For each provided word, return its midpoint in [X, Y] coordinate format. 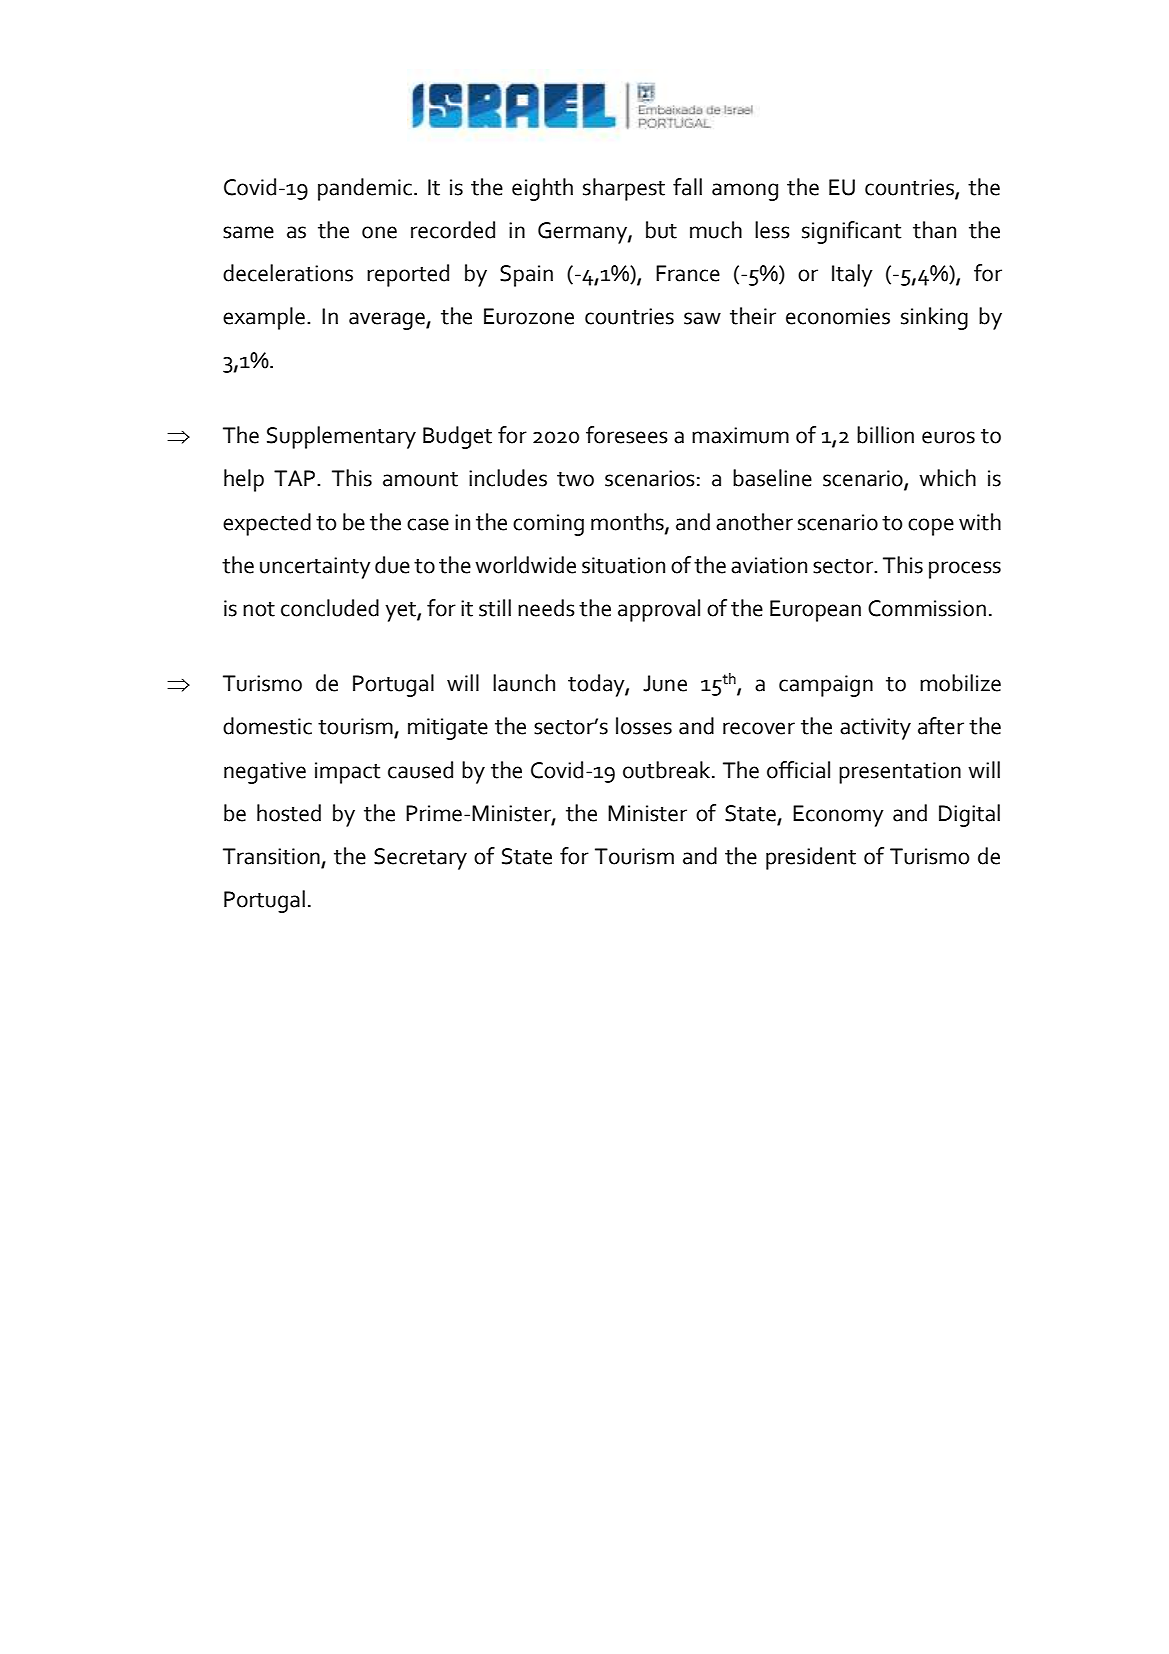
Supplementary [341, 437]
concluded [330, 608]
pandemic [365, 189]
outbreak [666, 770]
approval [659, 610]
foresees [627, 435]
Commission [927, 608]
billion [885, 435]
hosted [289, 813]
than [934, 230]
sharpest [624, 189]
